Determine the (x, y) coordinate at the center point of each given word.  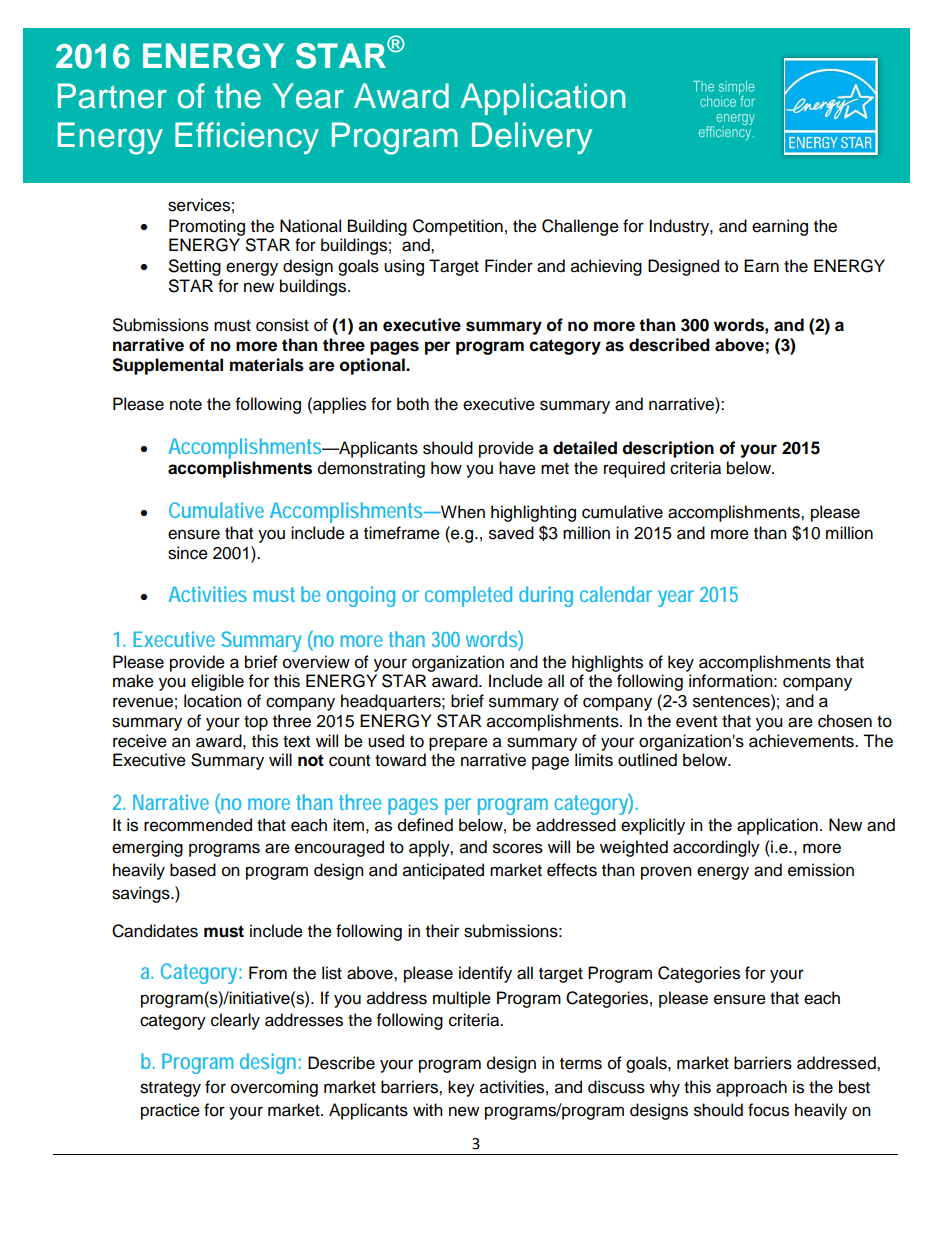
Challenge (580, 227)
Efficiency (247, 138)
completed (468, 596)
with (428, 1109)
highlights (607, 663)
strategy (170, 1089)
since (188, 553)
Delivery (532, 138)
